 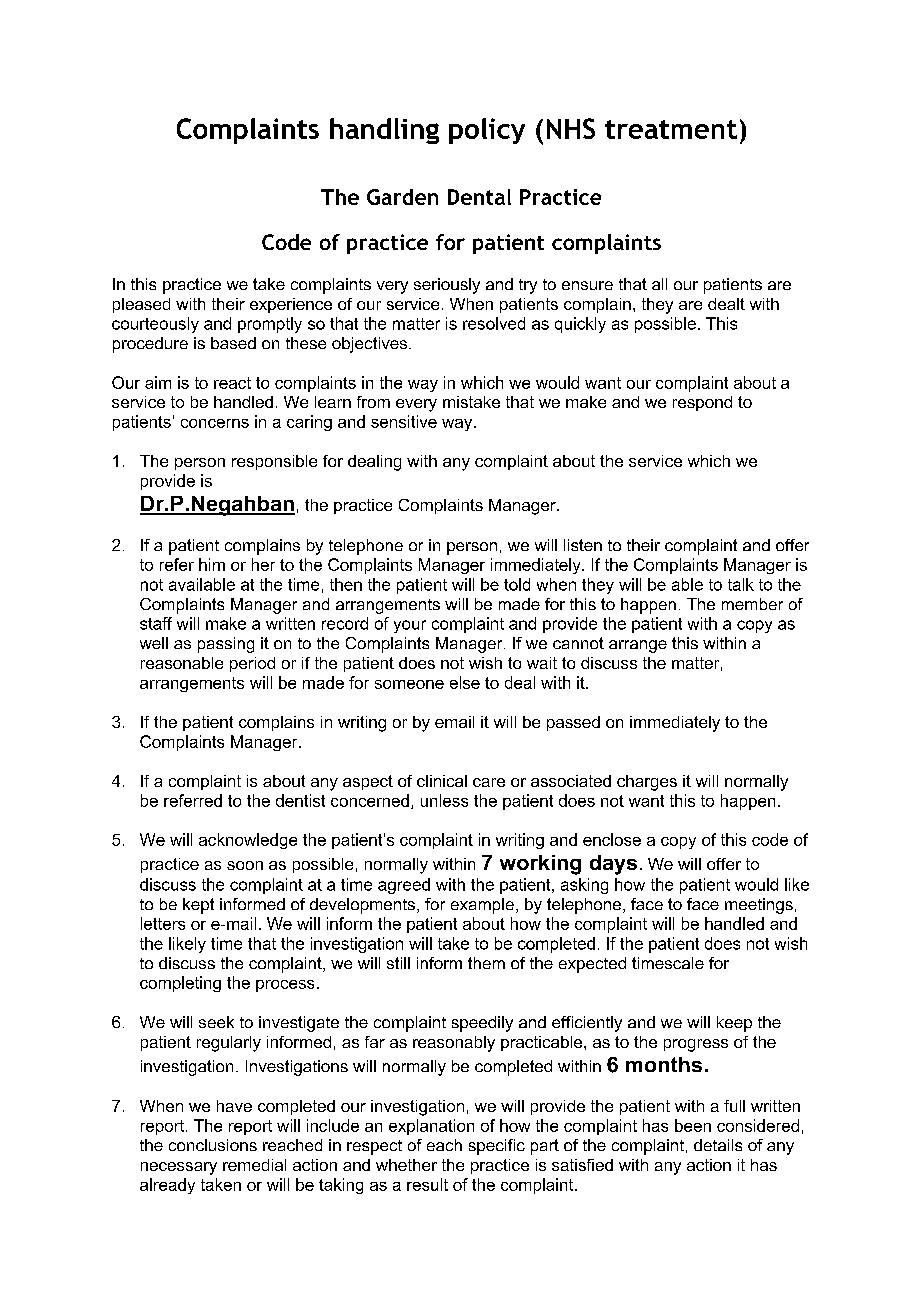 What do you see at coordinates (671, 129) in the image?
I see `treatment` at bounding box center [671, 129].
